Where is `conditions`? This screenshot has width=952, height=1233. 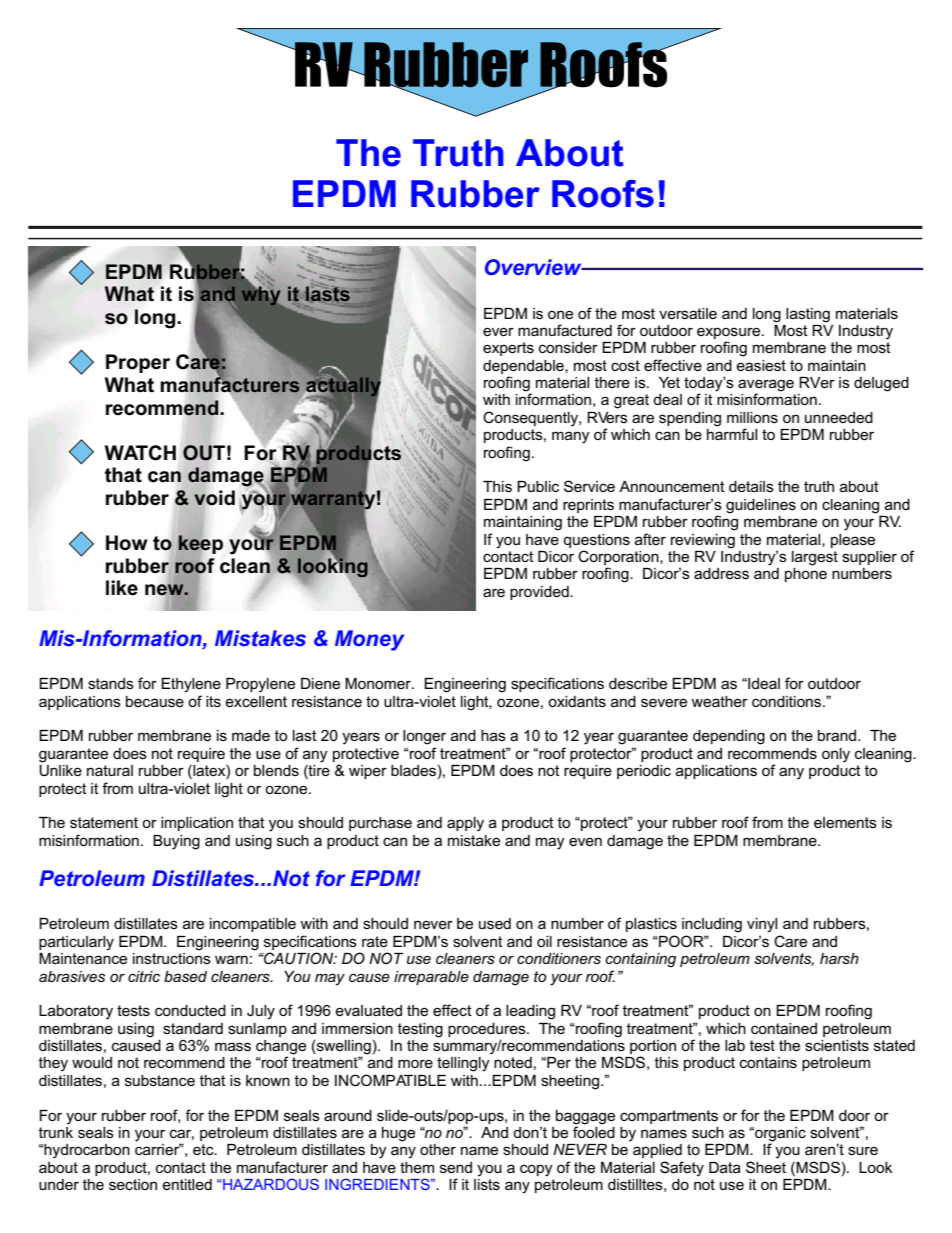 conditions is located at coordinates (788, 701).
